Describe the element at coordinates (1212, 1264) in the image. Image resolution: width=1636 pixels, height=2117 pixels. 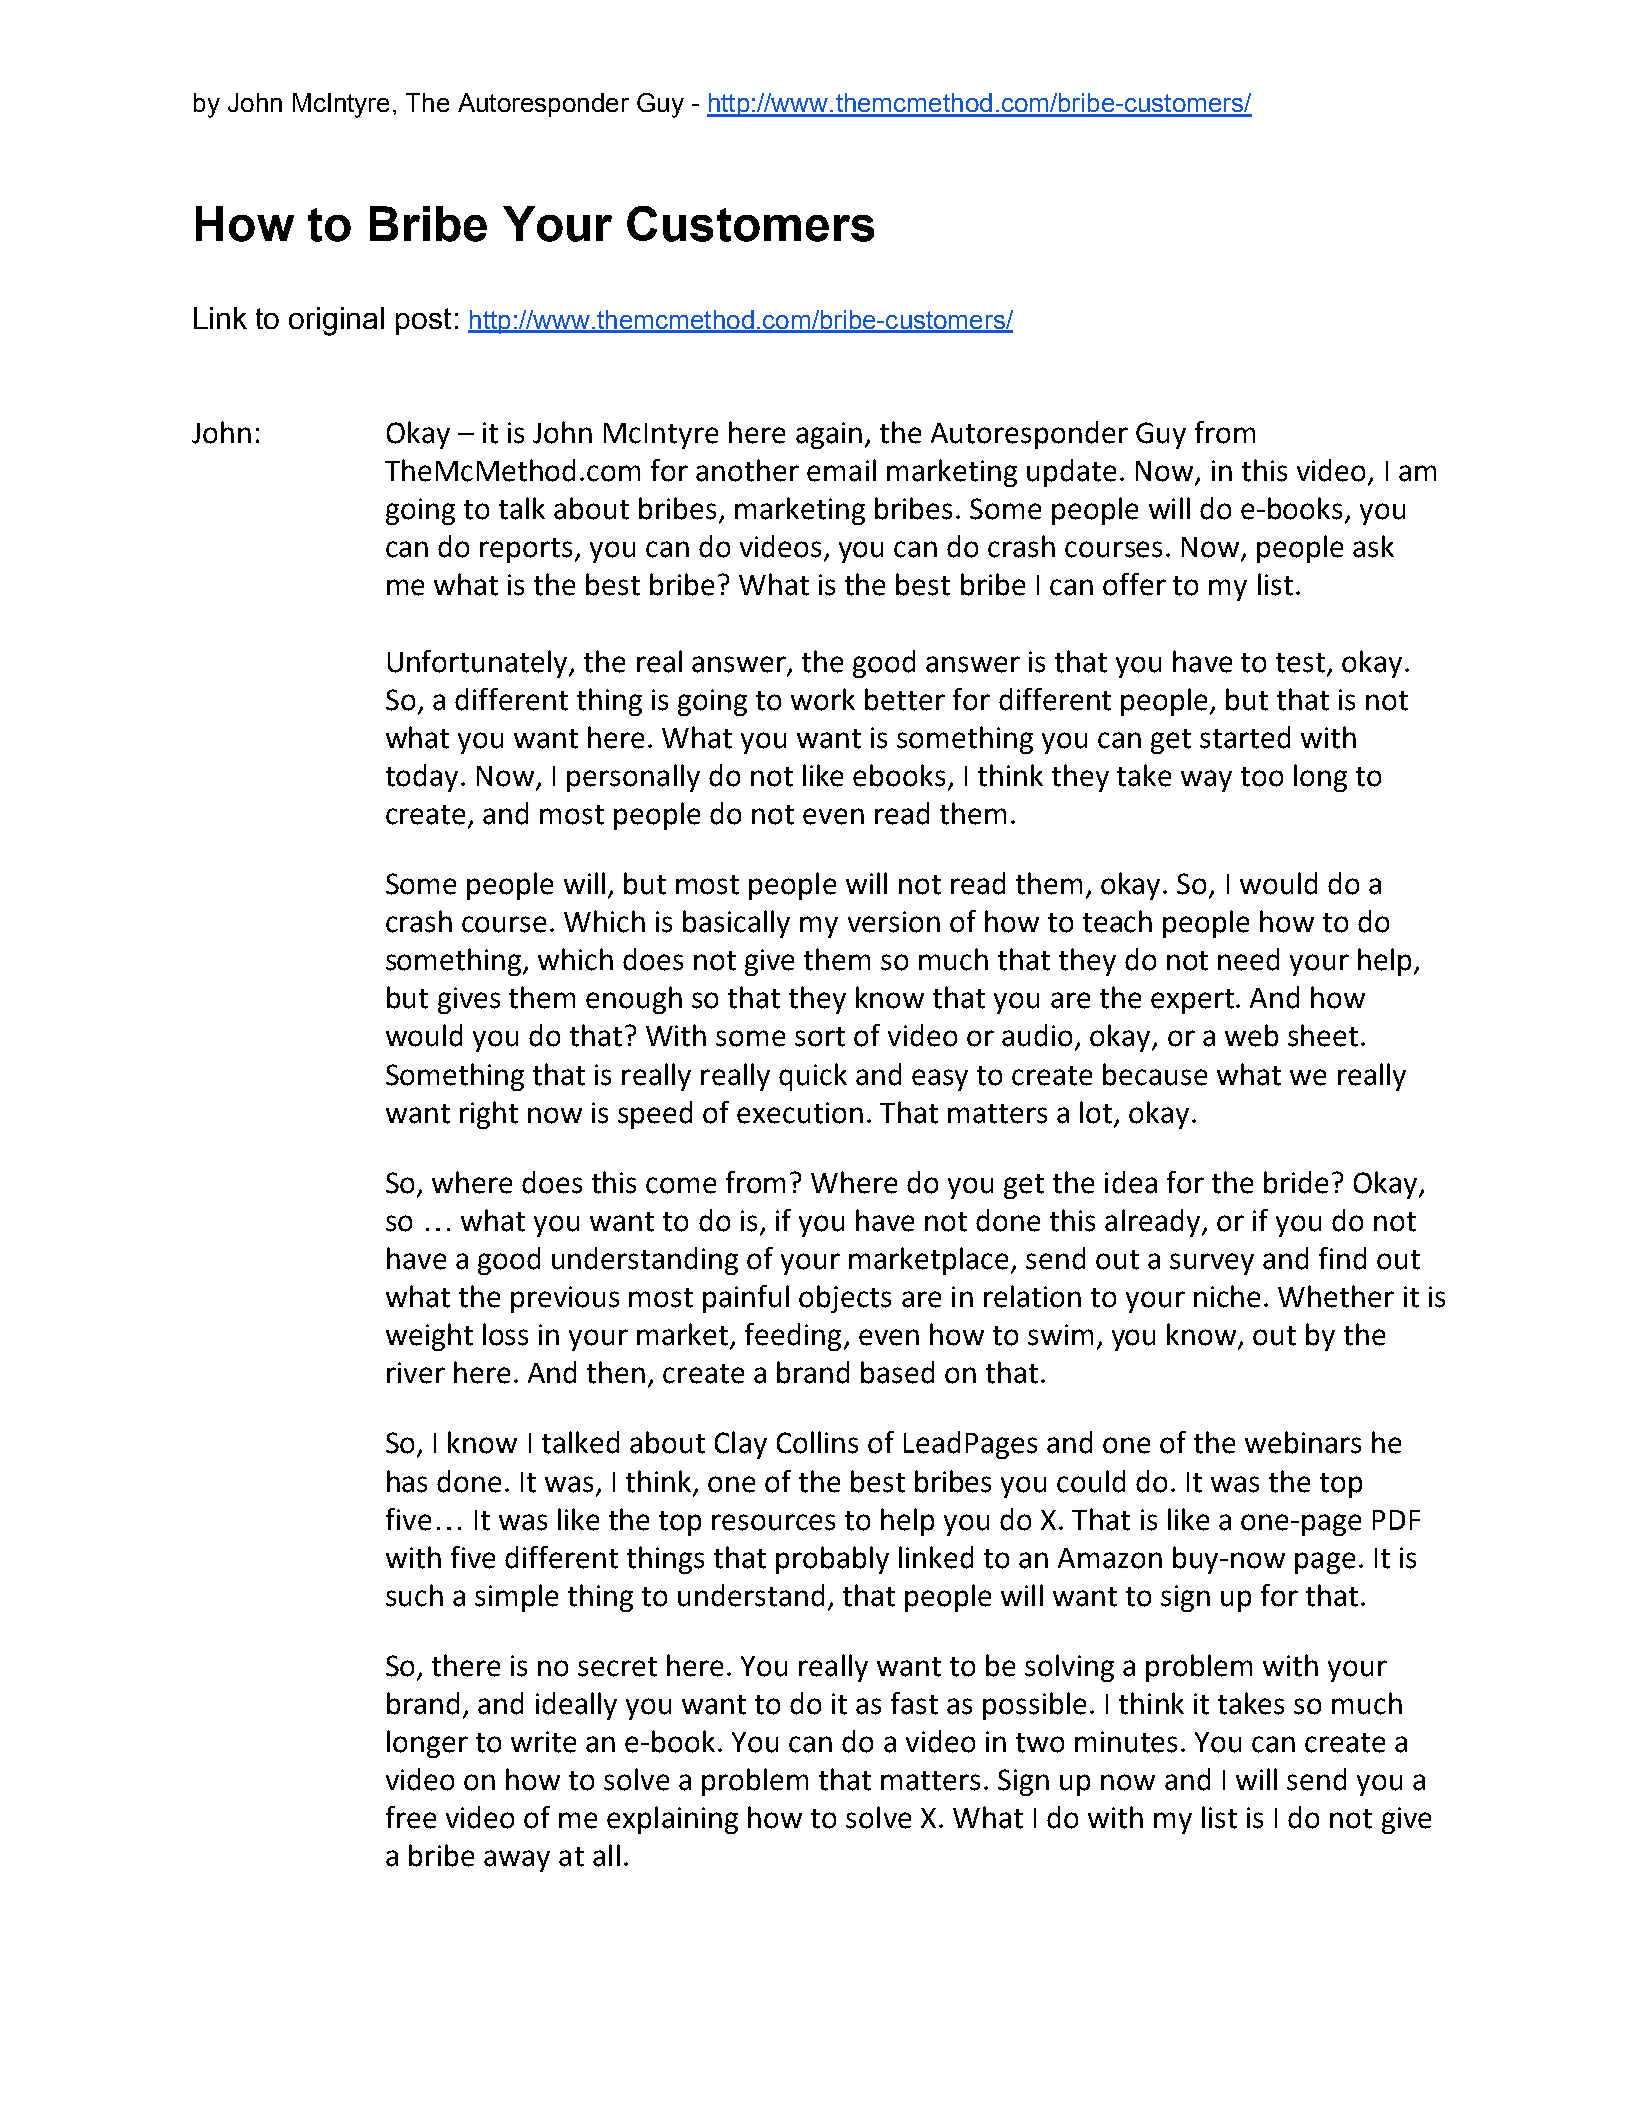
I see `survey` at that location.
